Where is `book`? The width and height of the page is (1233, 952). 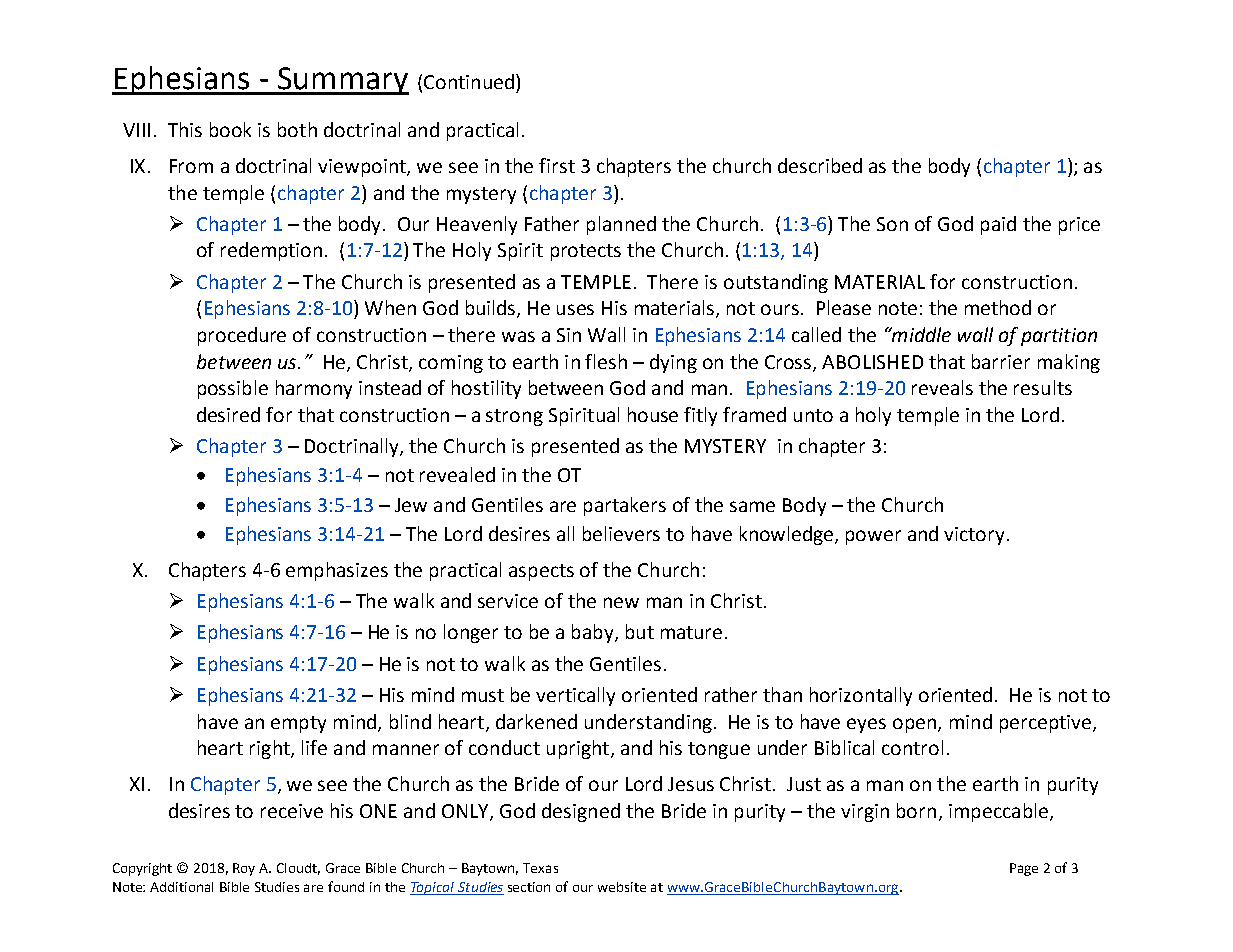
book is located at coordinates (230, 129).
